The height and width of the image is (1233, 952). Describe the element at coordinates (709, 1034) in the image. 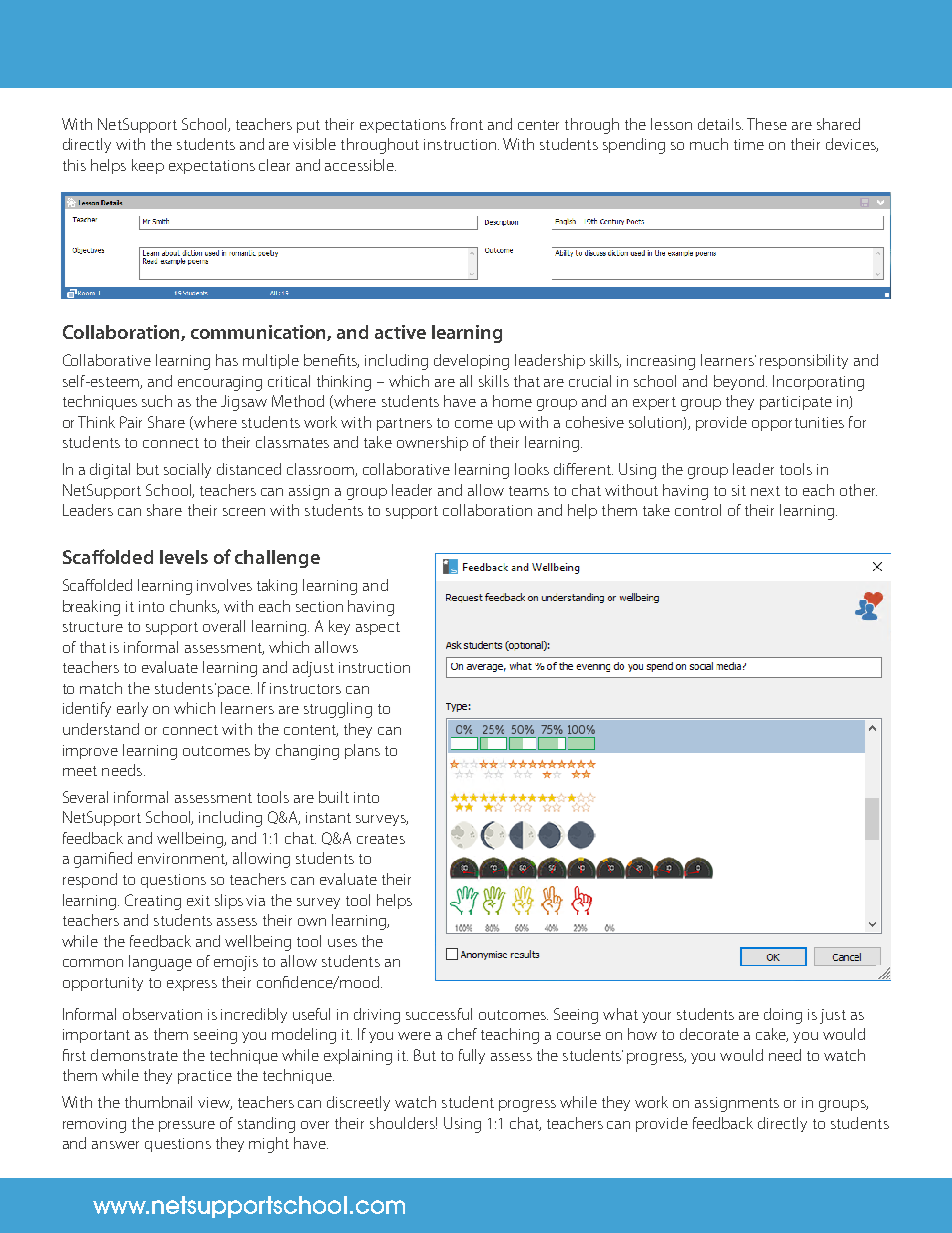

I see `decorate` at that location.
